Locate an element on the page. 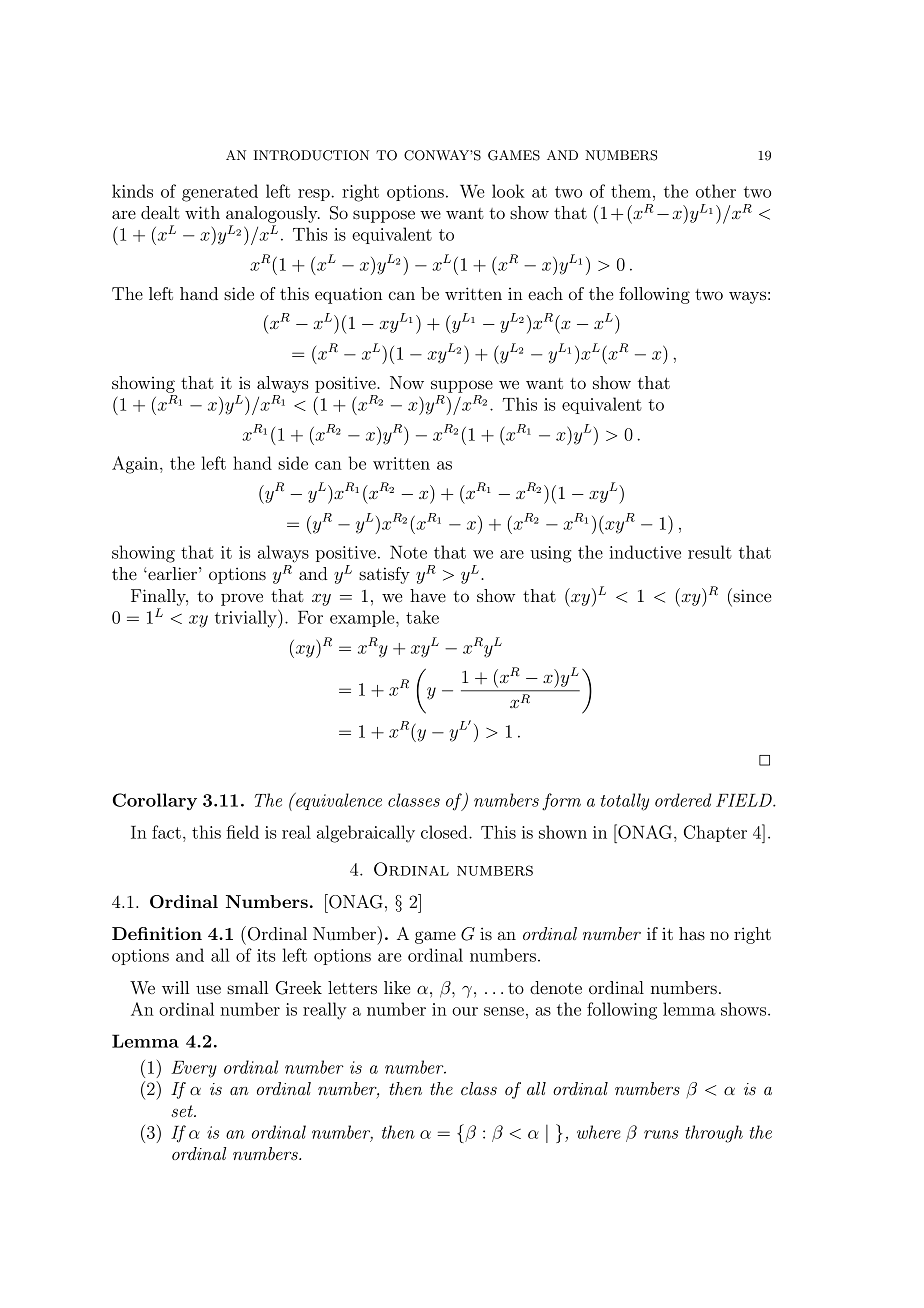  our is located at coordinates (465, 1011).
